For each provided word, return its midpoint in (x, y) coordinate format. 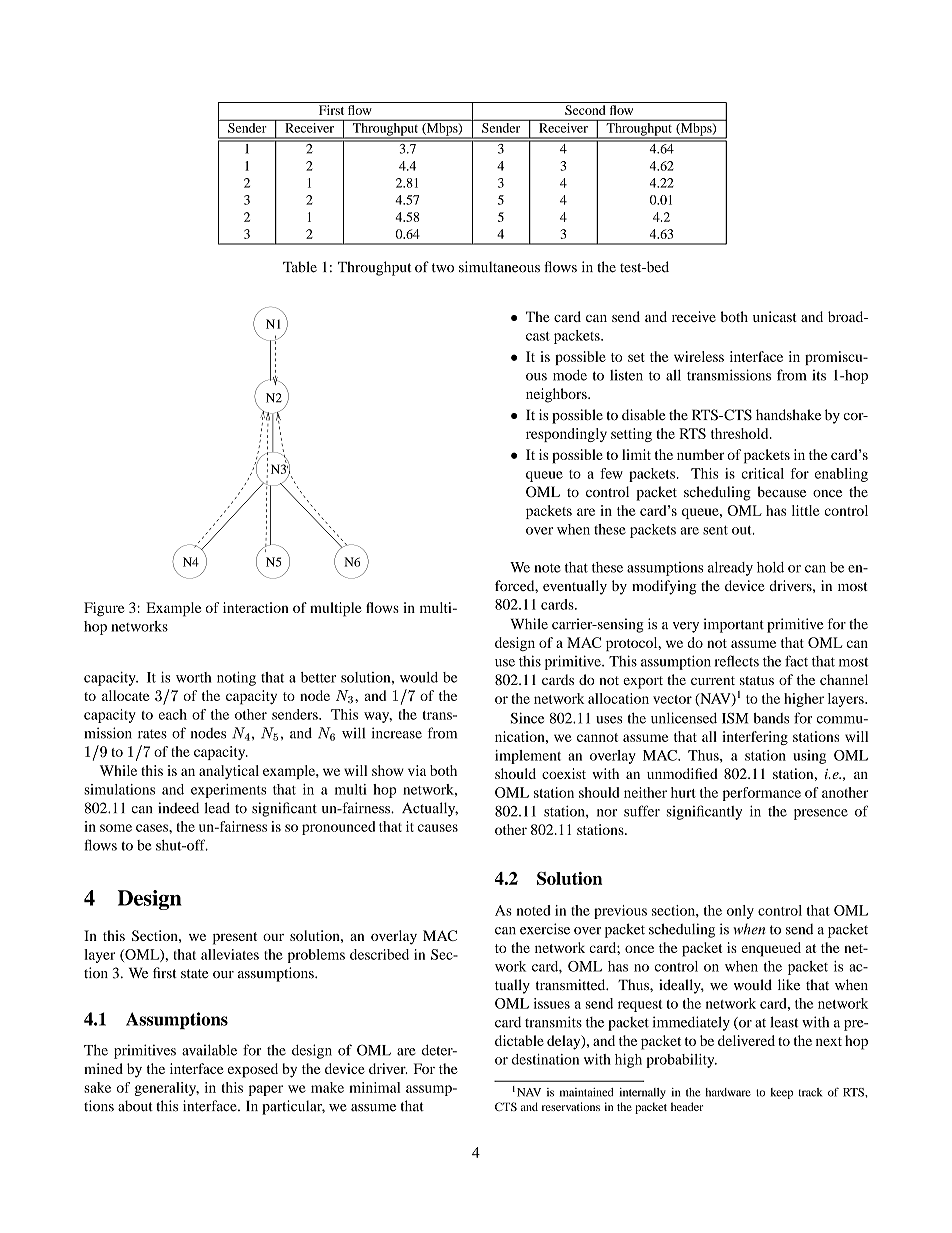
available (209, 1050)
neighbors (557, 395)
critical (762, 473)
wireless (699, 356)
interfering (755, 738)
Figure (104, 609)
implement (528, 757)
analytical (229, 772)
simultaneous (499, 267)
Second (585, 110)
